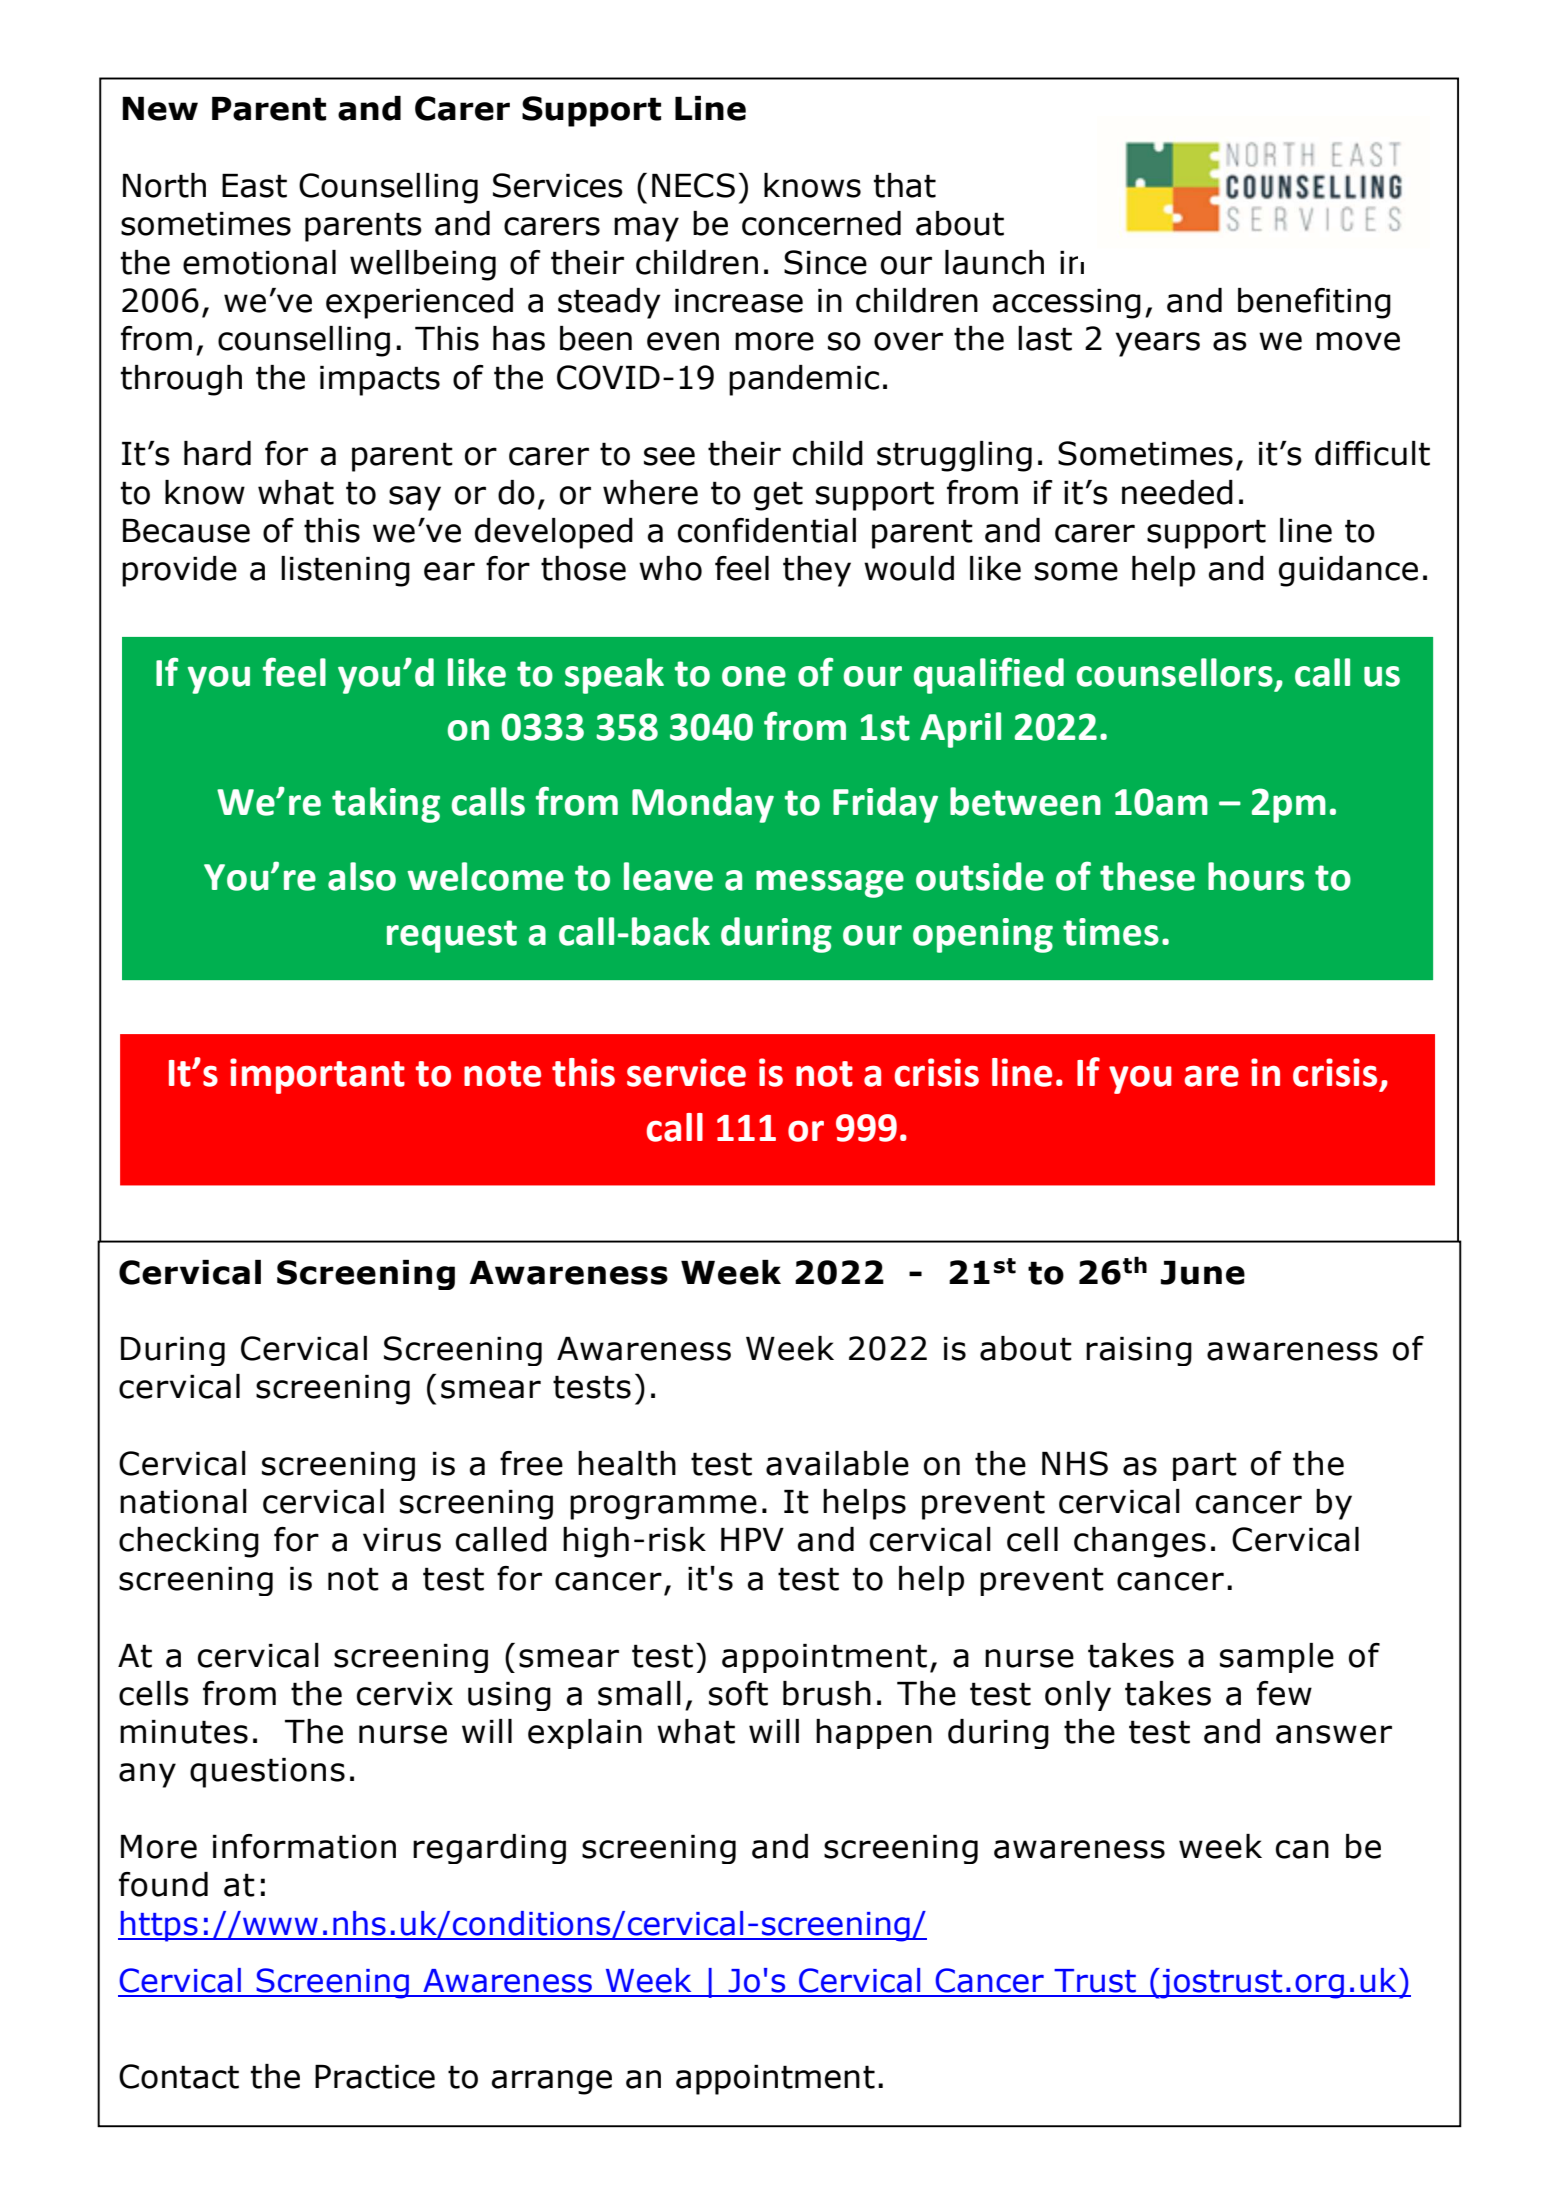  I want to click on arrange, so click(552, 2082).
